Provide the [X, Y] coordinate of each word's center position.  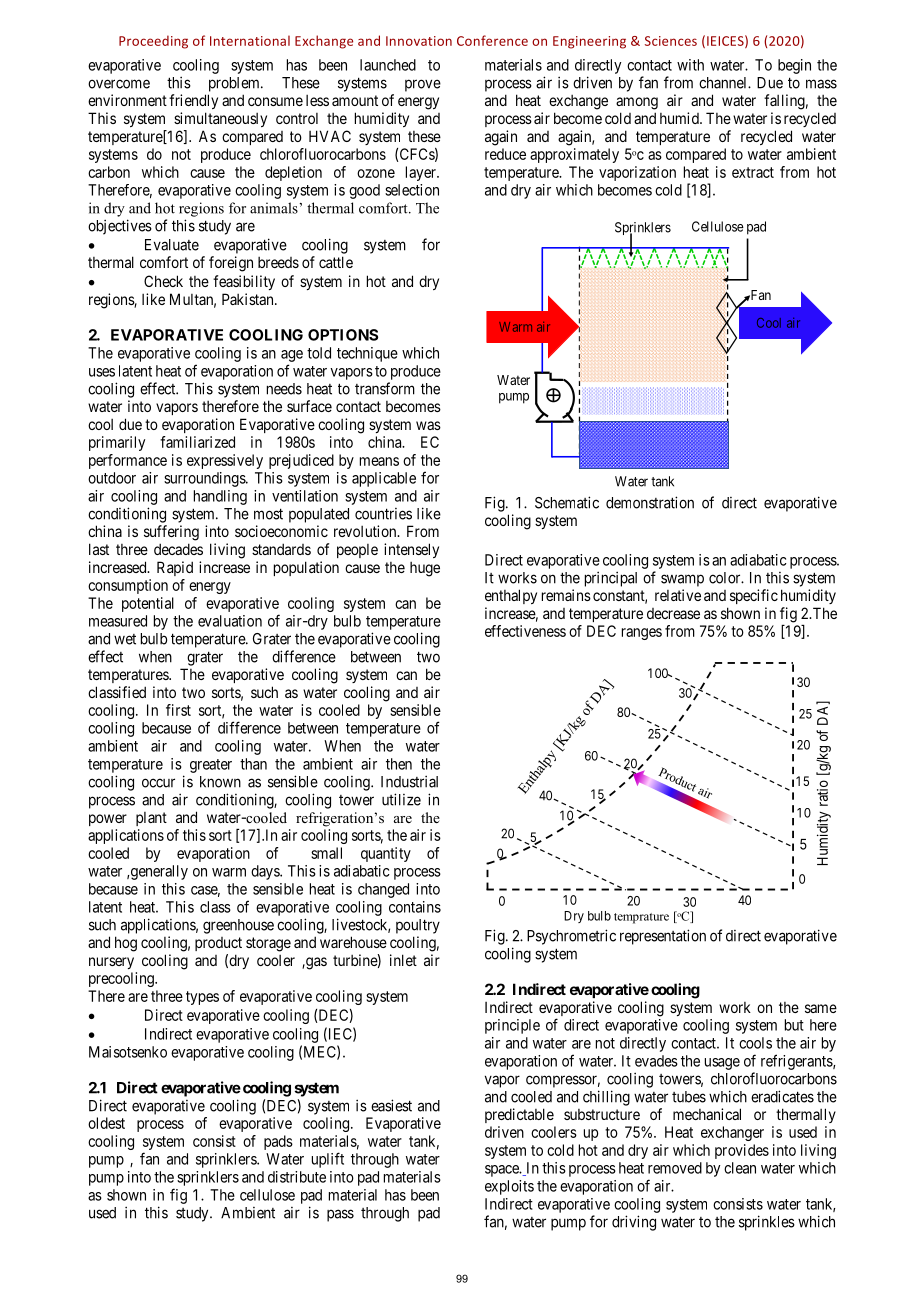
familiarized [197, 442]
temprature [641, 918]
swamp [682, 580]
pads [278, 1142]
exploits [509, 1187]
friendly [193, 101]
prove [423, 85]
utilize [401, 799]
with [690, 65]
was [428, 425]
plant [151, 819]
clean [740, 1168]
